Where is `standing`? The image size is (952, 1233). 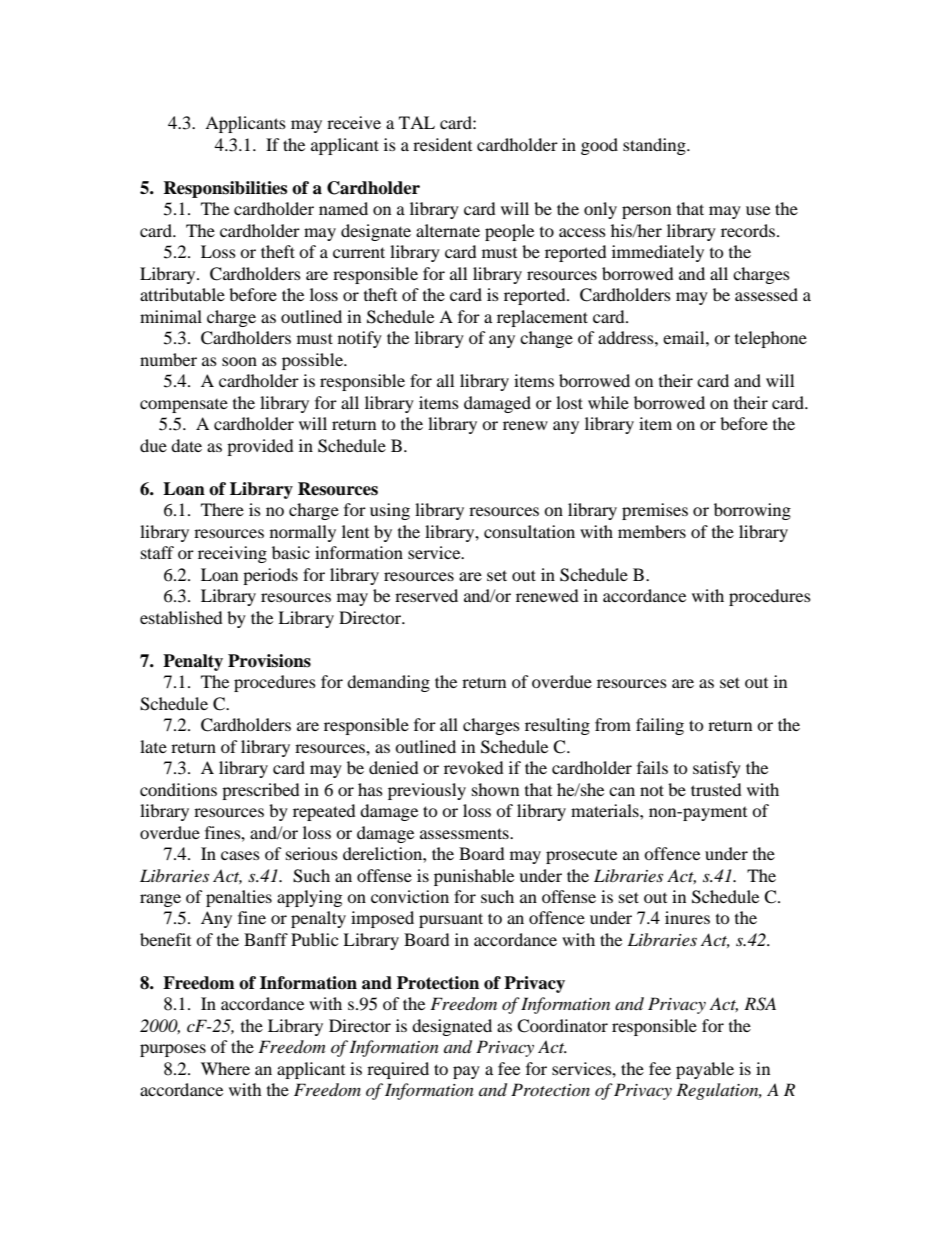 standing is located at coordinates (655, 146).
